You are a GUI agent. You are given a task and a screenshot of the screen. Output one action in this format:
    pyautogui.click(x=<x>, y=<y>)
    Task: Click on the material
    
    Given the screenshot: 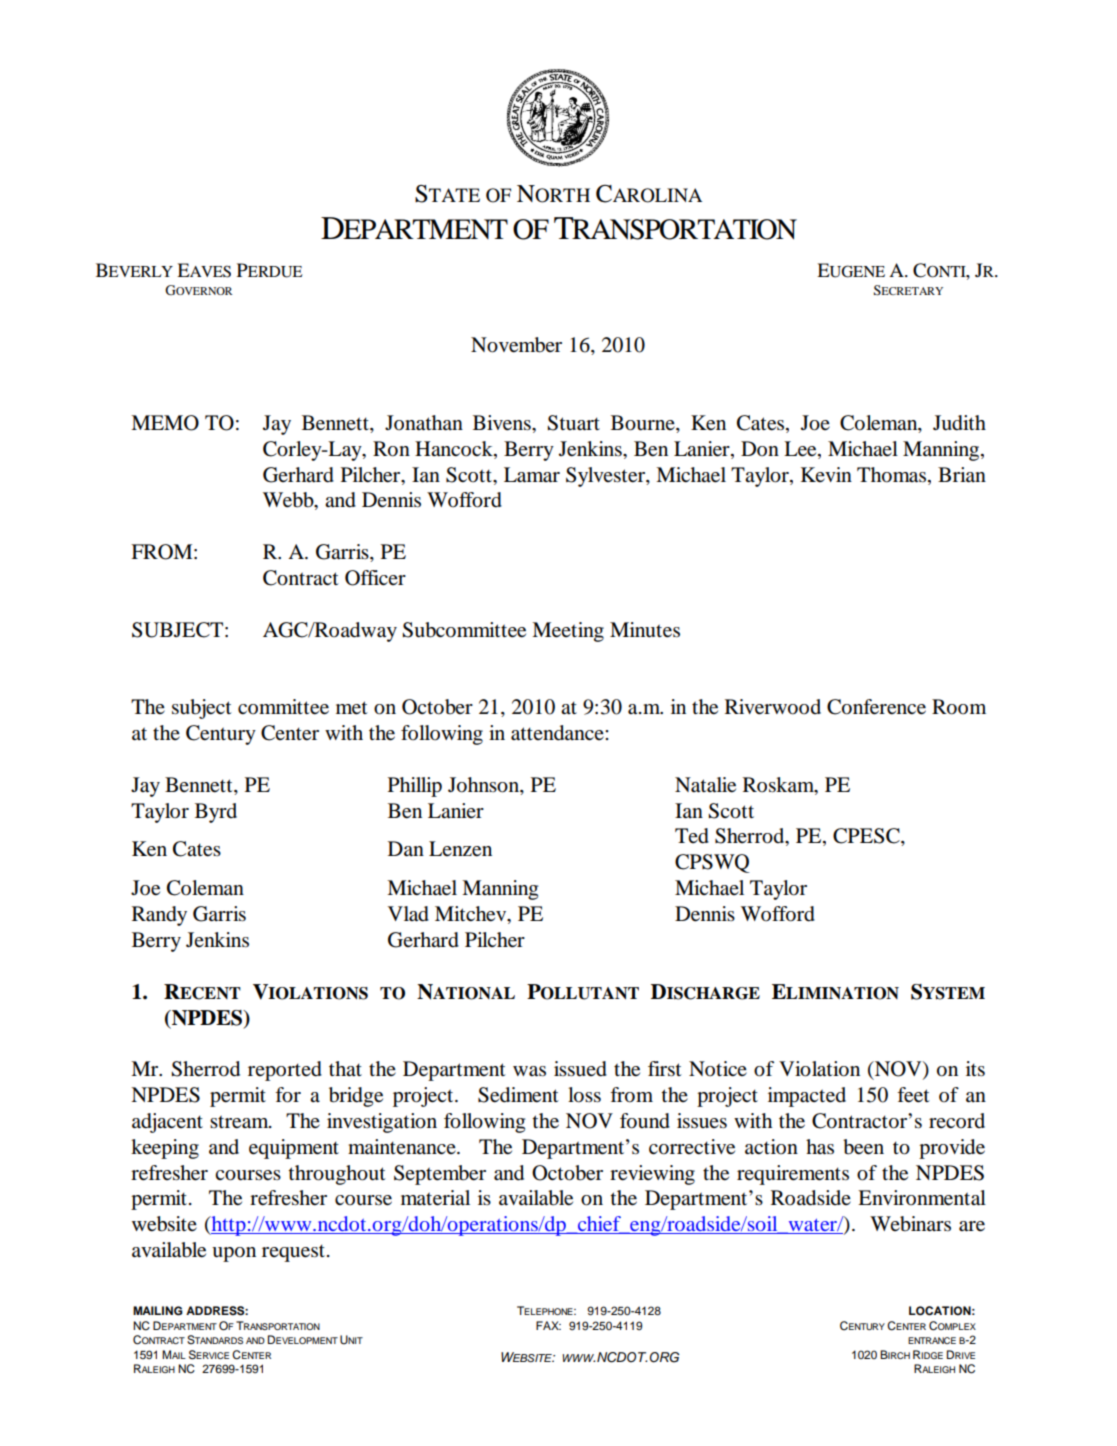 What is the action you would take?
    pyautogui.click(x=435, y=1198)
